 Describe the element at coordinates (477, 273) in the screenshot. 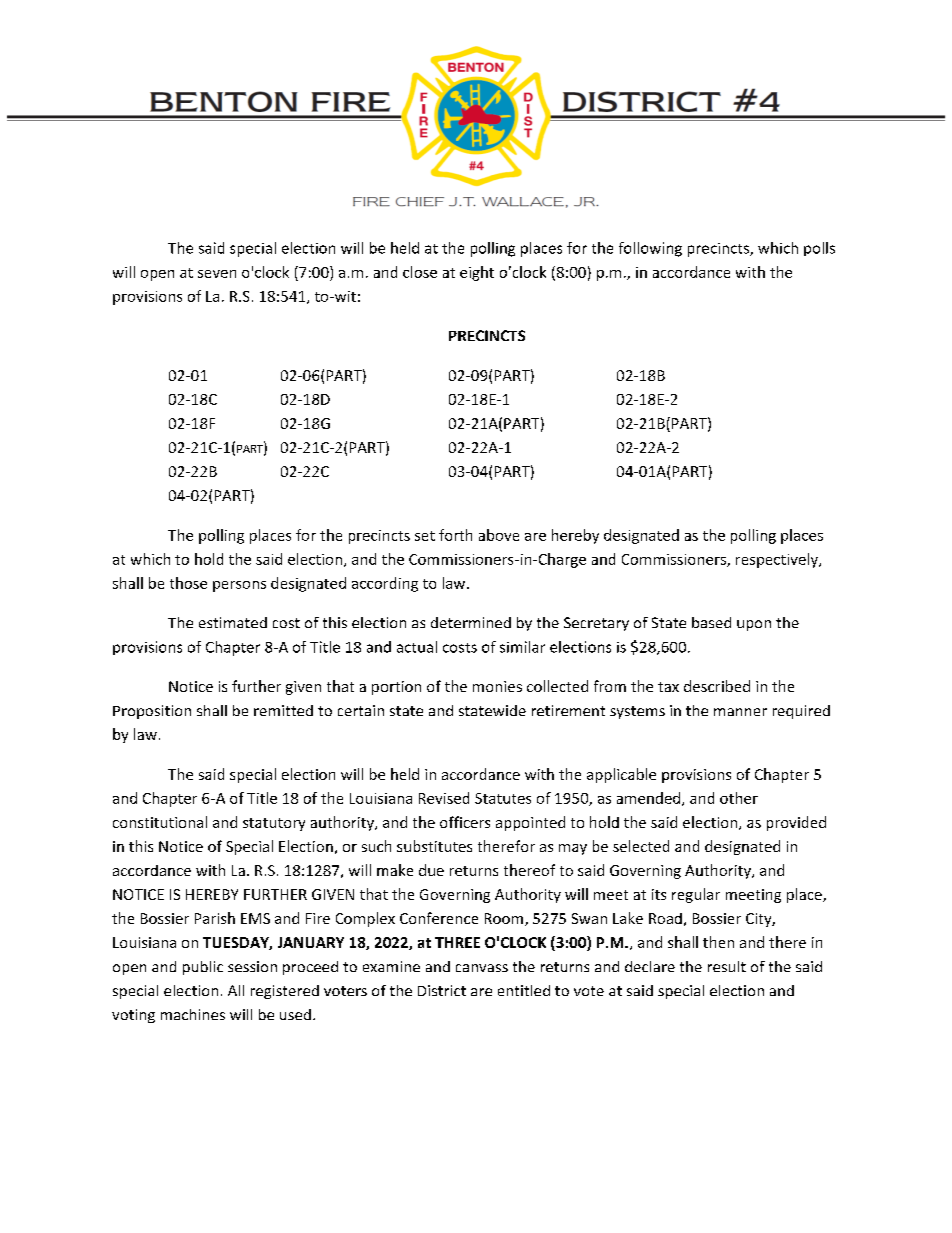

I see `eight` at that location.
